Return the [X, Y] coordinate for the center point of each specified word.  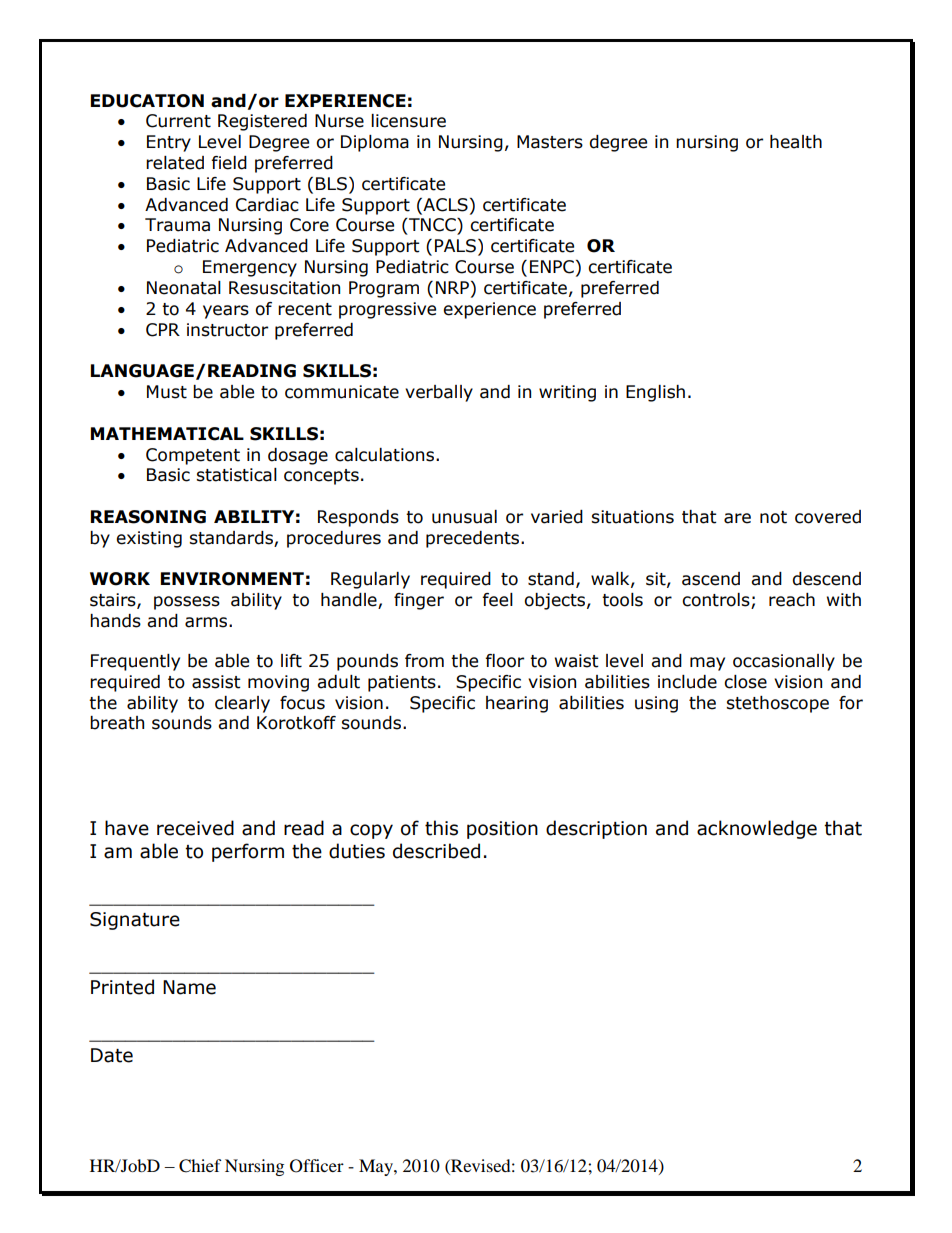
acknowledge [757, 829]
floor [504, 661]
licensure [408, 121]
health [796, 142]
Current [178, 121]
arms [207, 622]
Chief [200, 1166]
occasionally [784, 662]
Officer [317, 1166]
